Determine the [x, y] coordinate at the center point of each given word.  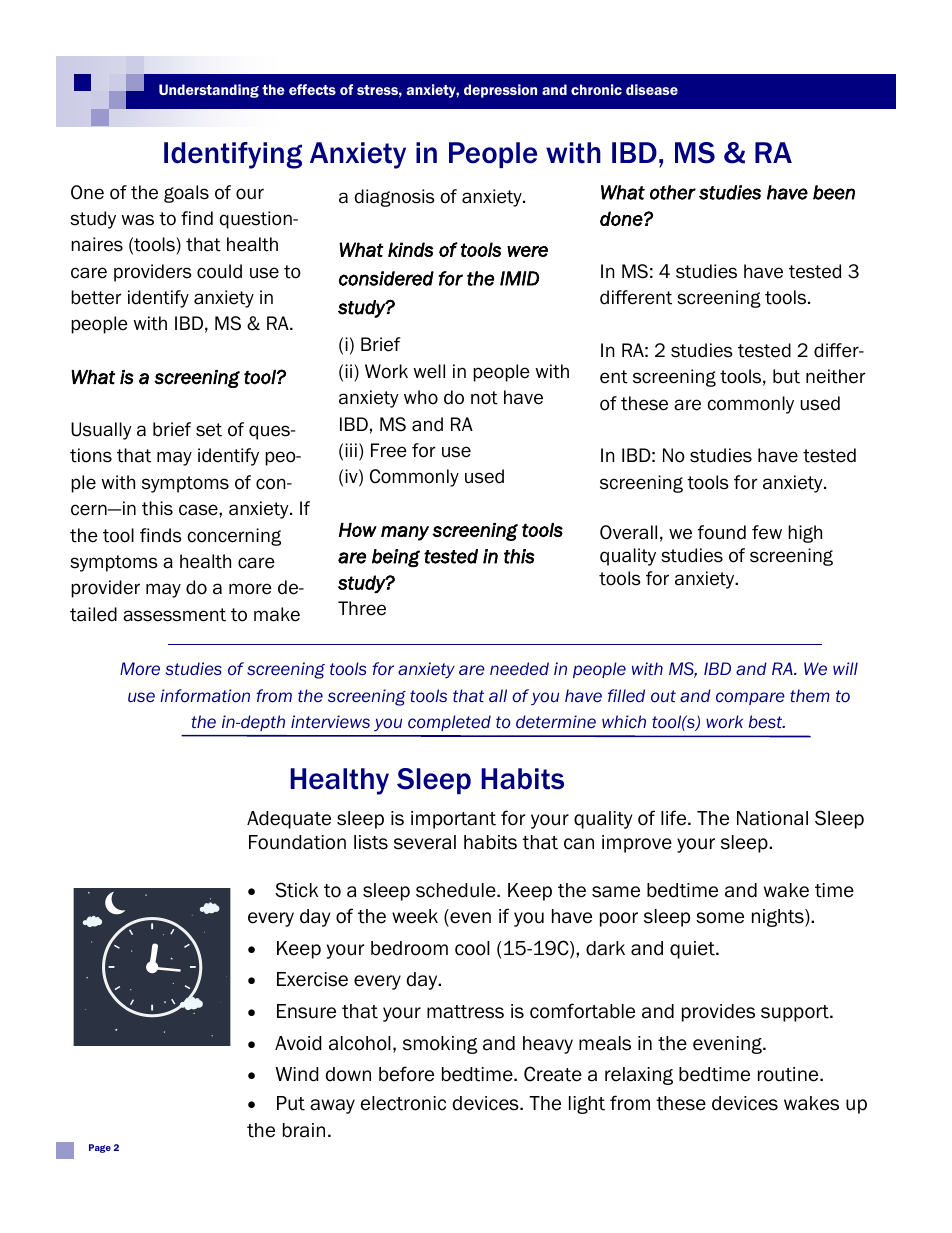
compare [750, 698]
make [277, 614]
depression [500, 91]
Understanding [209, 91]
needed [519, 669]
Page [100, 1148]
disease [652, 89]
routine [789, 1074]
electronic [403, 1103]
